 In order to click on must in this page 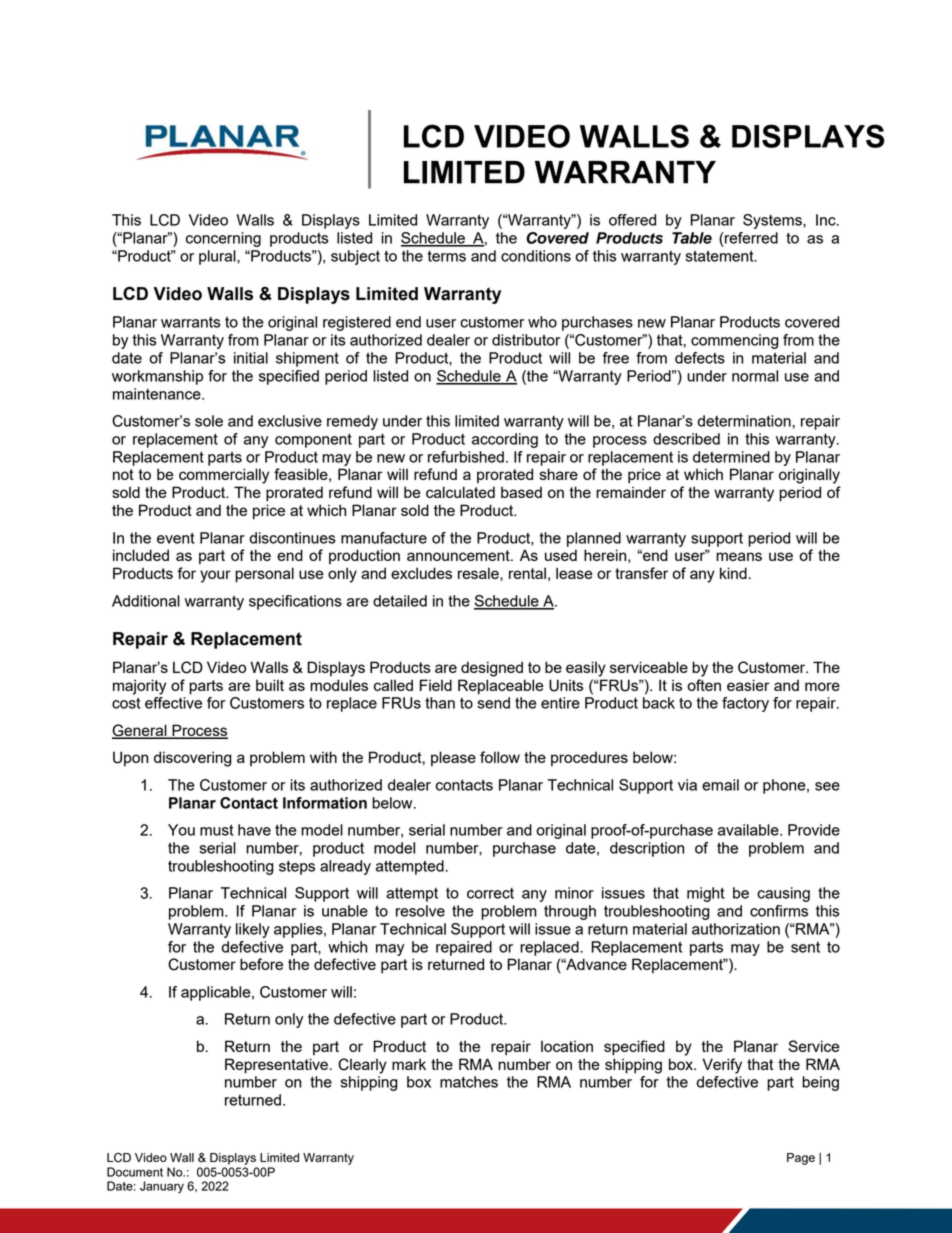, I will do `click(217, 830)`.
